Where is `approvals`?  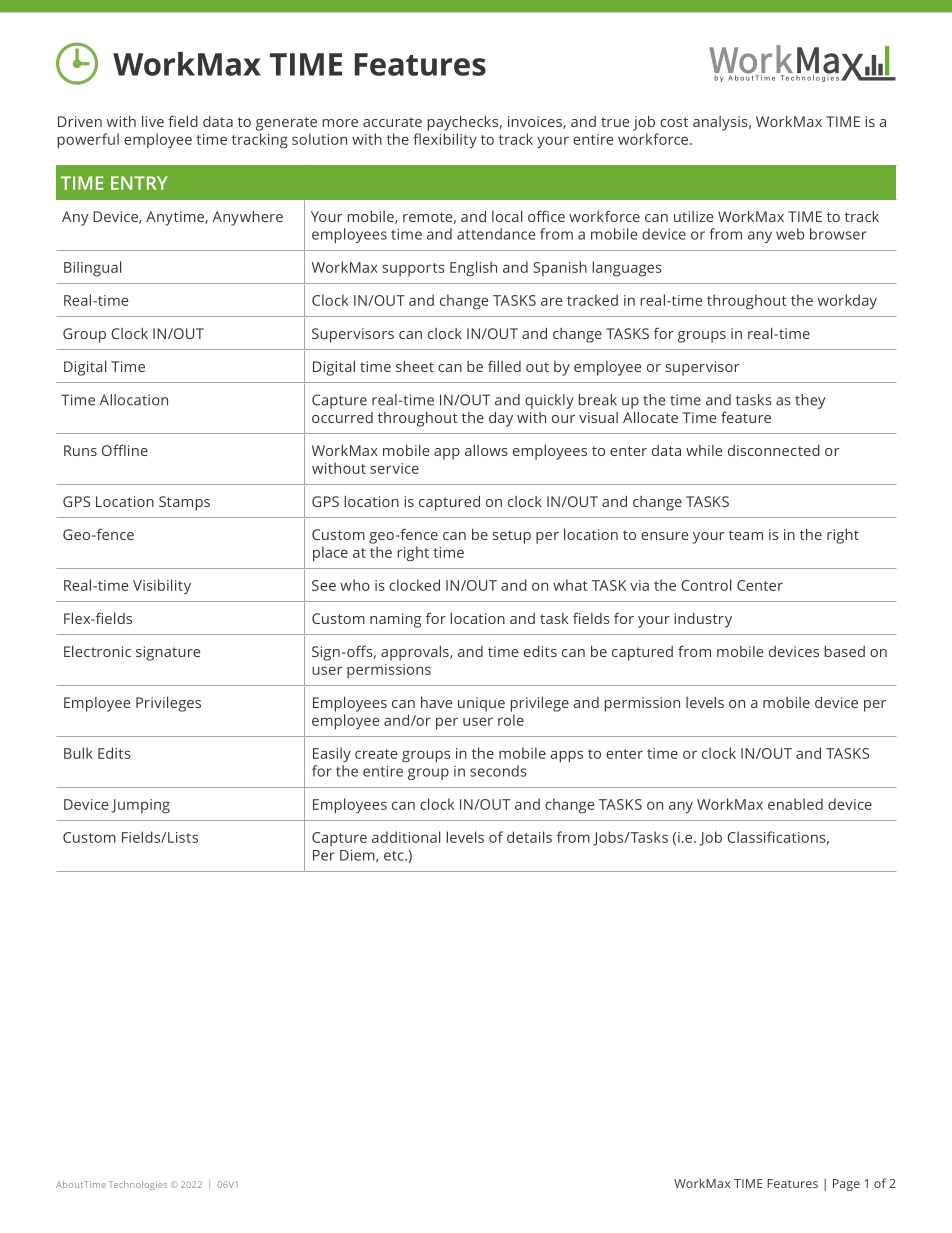 approvals is located at coordinates (416, 653).
